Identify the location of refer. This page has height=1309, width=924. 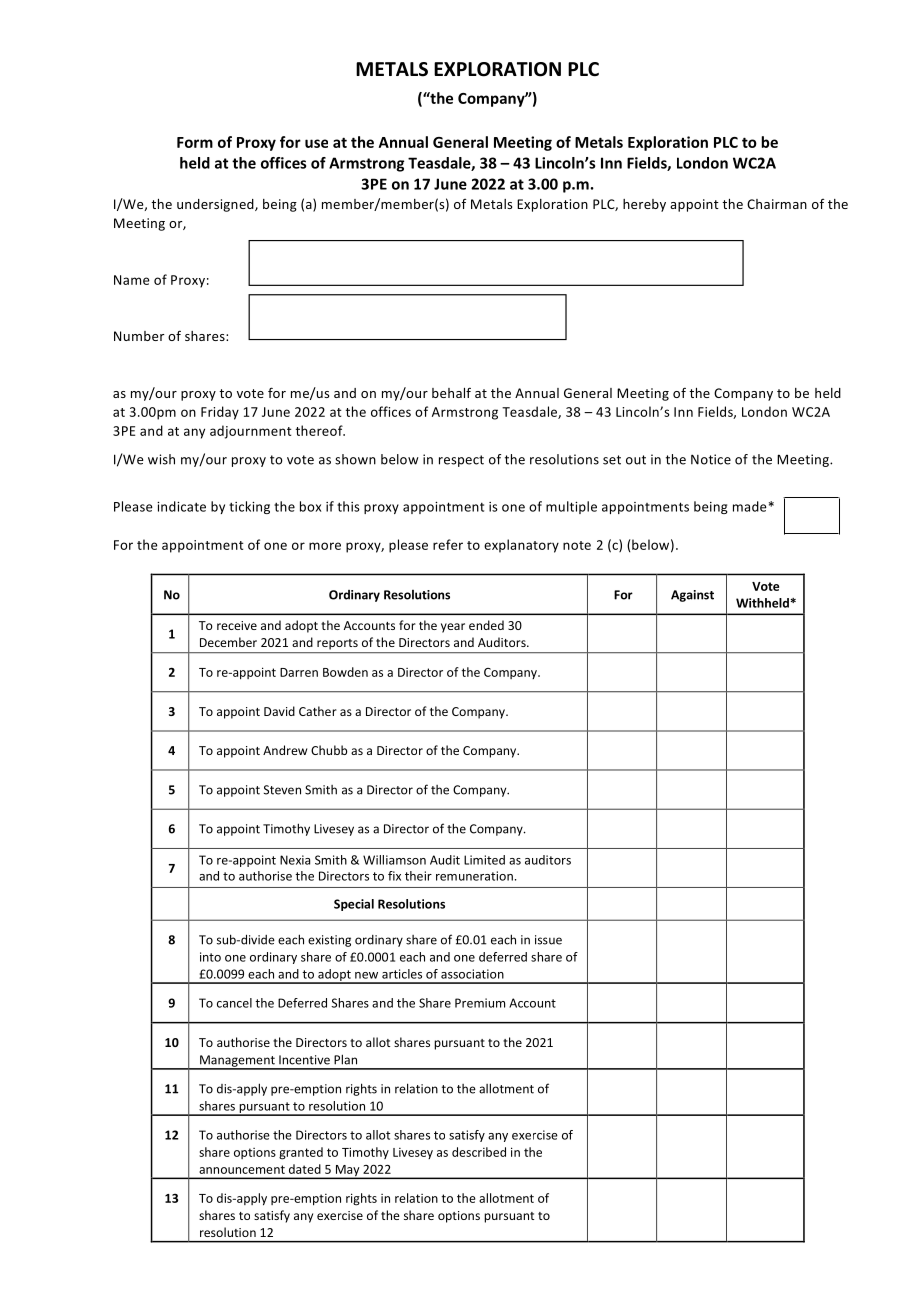
(448, 544).
